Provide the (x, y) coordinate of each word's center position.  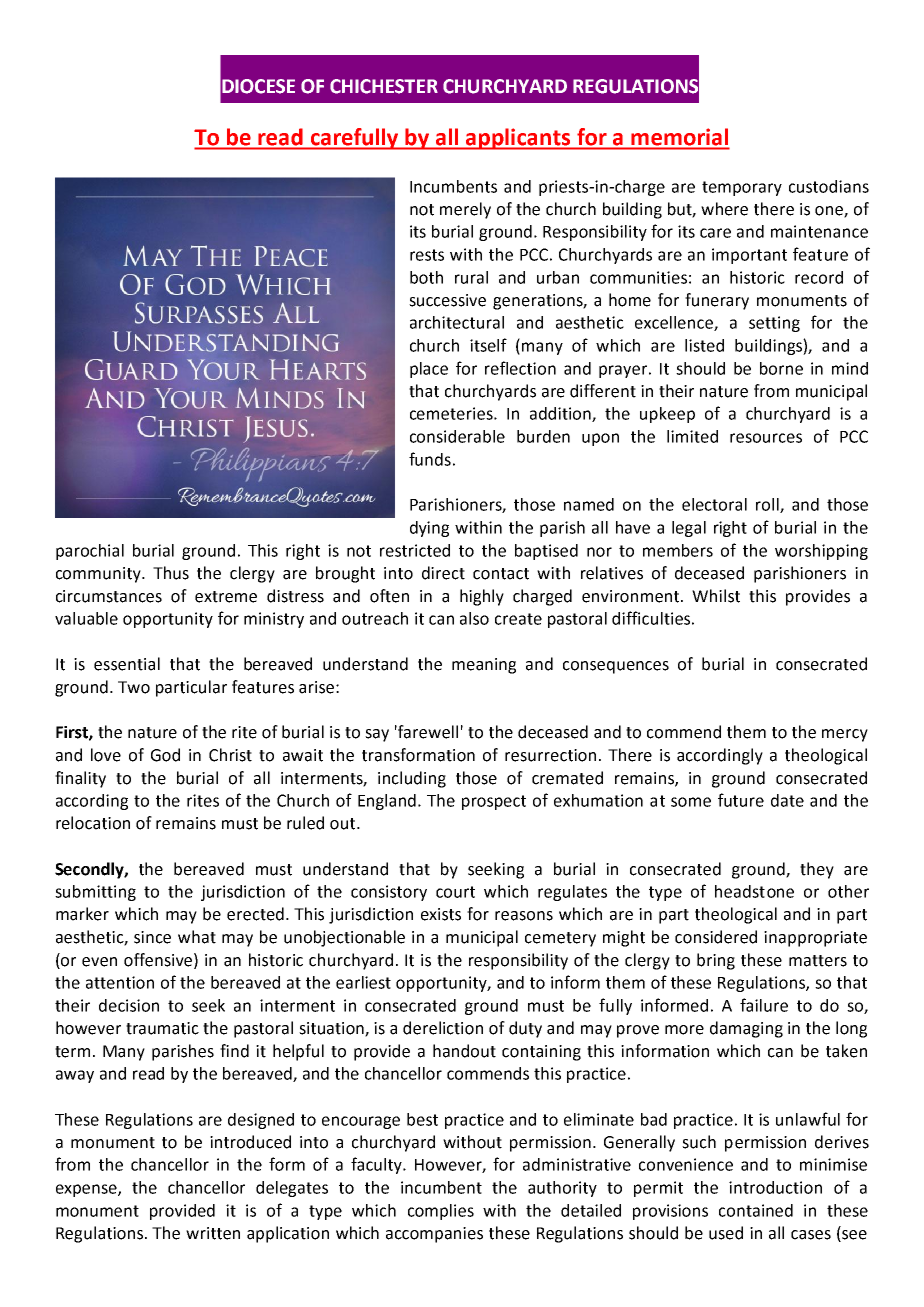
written (213, 1233)
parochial (90, 552)
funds (430, 459)
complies (441, 1212)
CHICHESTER (384, 86)
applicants (518, 139)
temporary (742, 188)
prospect (494, 802)
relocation (93, 823)
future (741, 800)
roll (768, 505)
